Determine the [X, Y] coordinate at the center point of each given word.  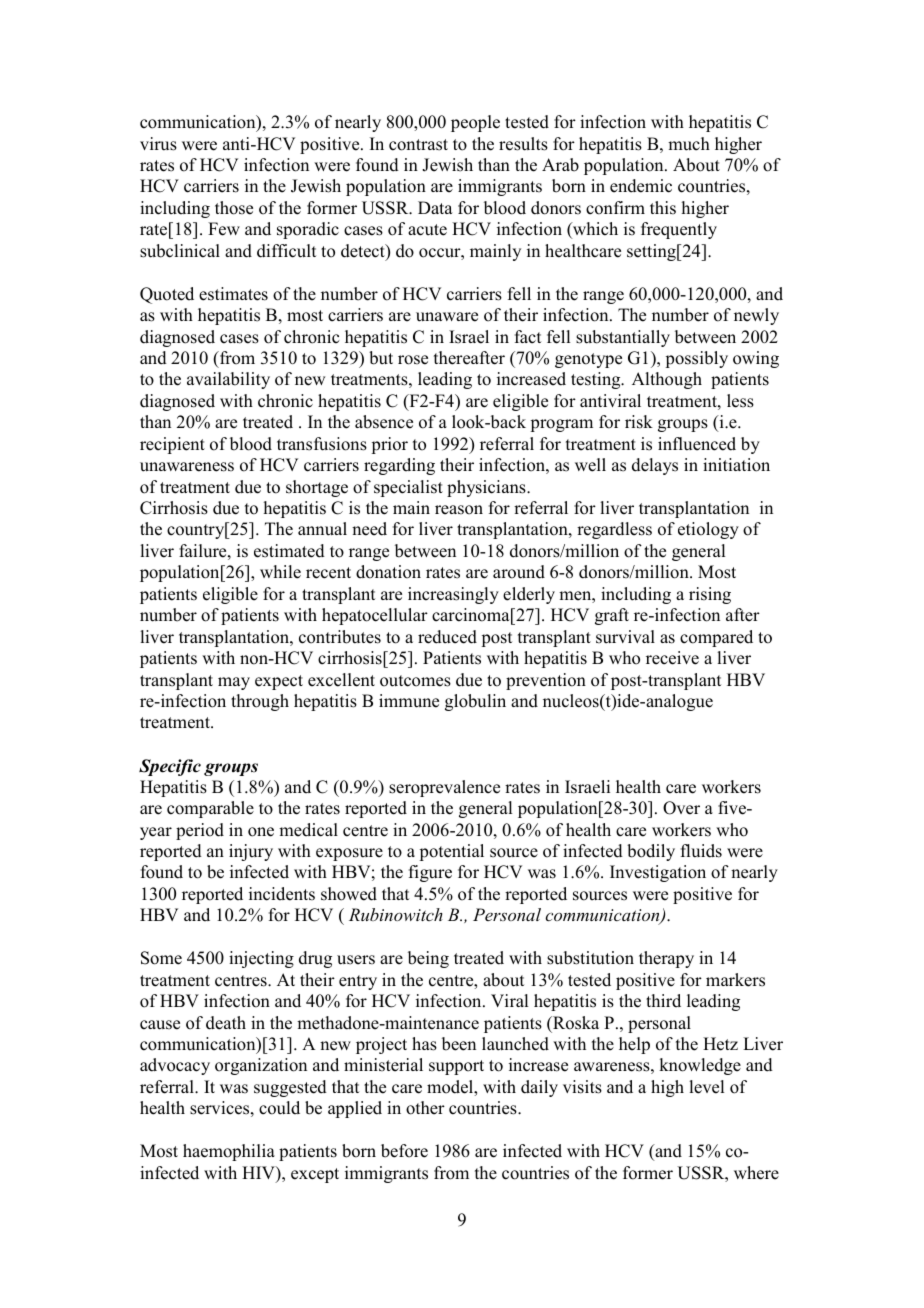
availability [228, 380]
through [260, 702]
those [234, 208]
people [475, 123]
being [428, 959]
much [689, 144]
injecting [261, 959]
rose [413, 360]
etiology [708, 530]
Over [681, 808]
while [280, 572]
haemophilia [229, 1152]
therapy [666, 959]
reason [459, 510]
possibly [697, 359]
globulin [475, 702]
